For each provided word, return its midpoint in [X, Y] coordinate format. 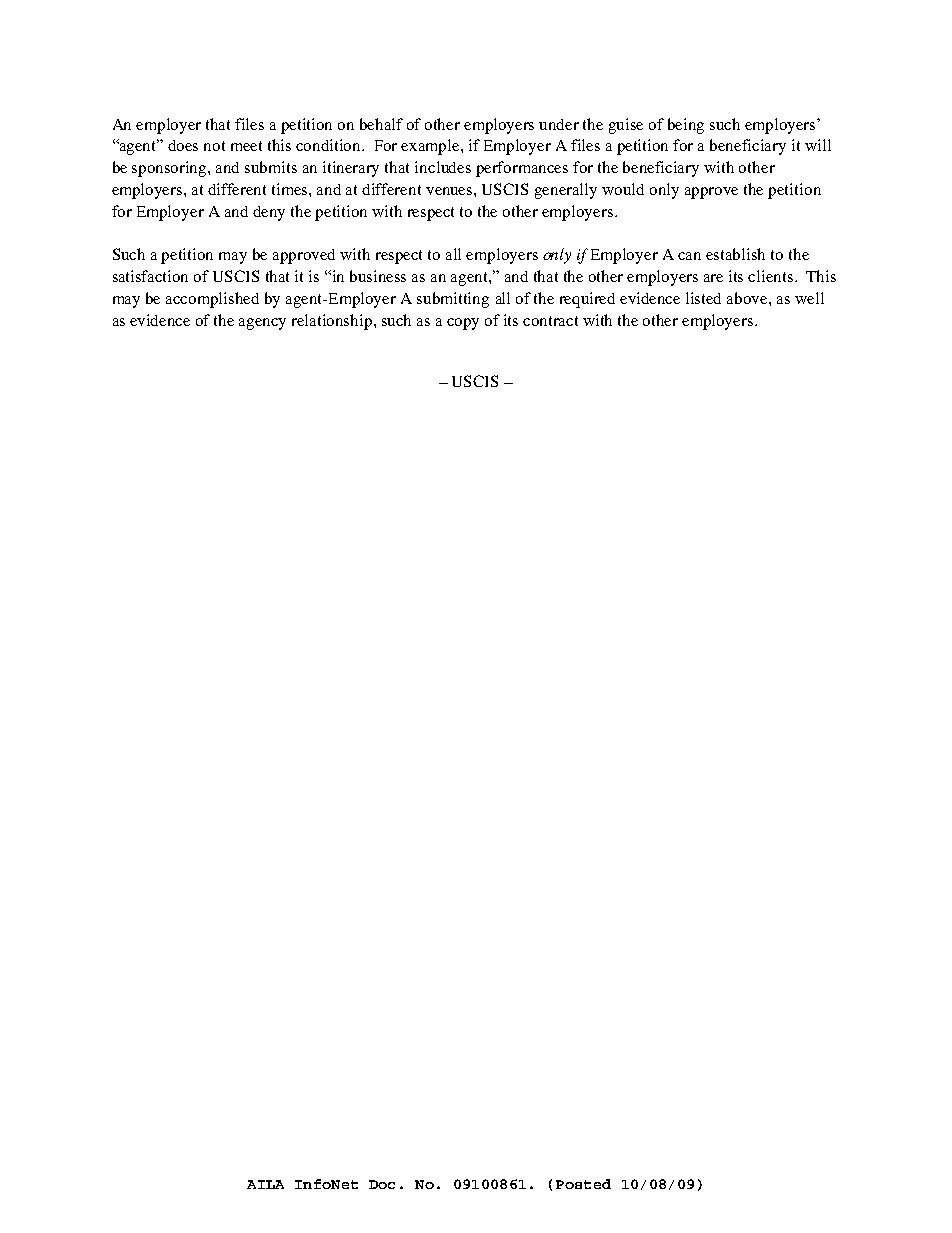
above [748, 298]
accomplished [212, 300]
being [686, 126]
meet [246, 146]
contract [550, 321]
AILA [265, 1184]
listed [703, 298]
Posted [583, 1184]
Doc [382, 1184]
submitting [453, 300]
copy [463, 324]
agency [262, 324]
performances [522, 169]
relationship [333, 322]
